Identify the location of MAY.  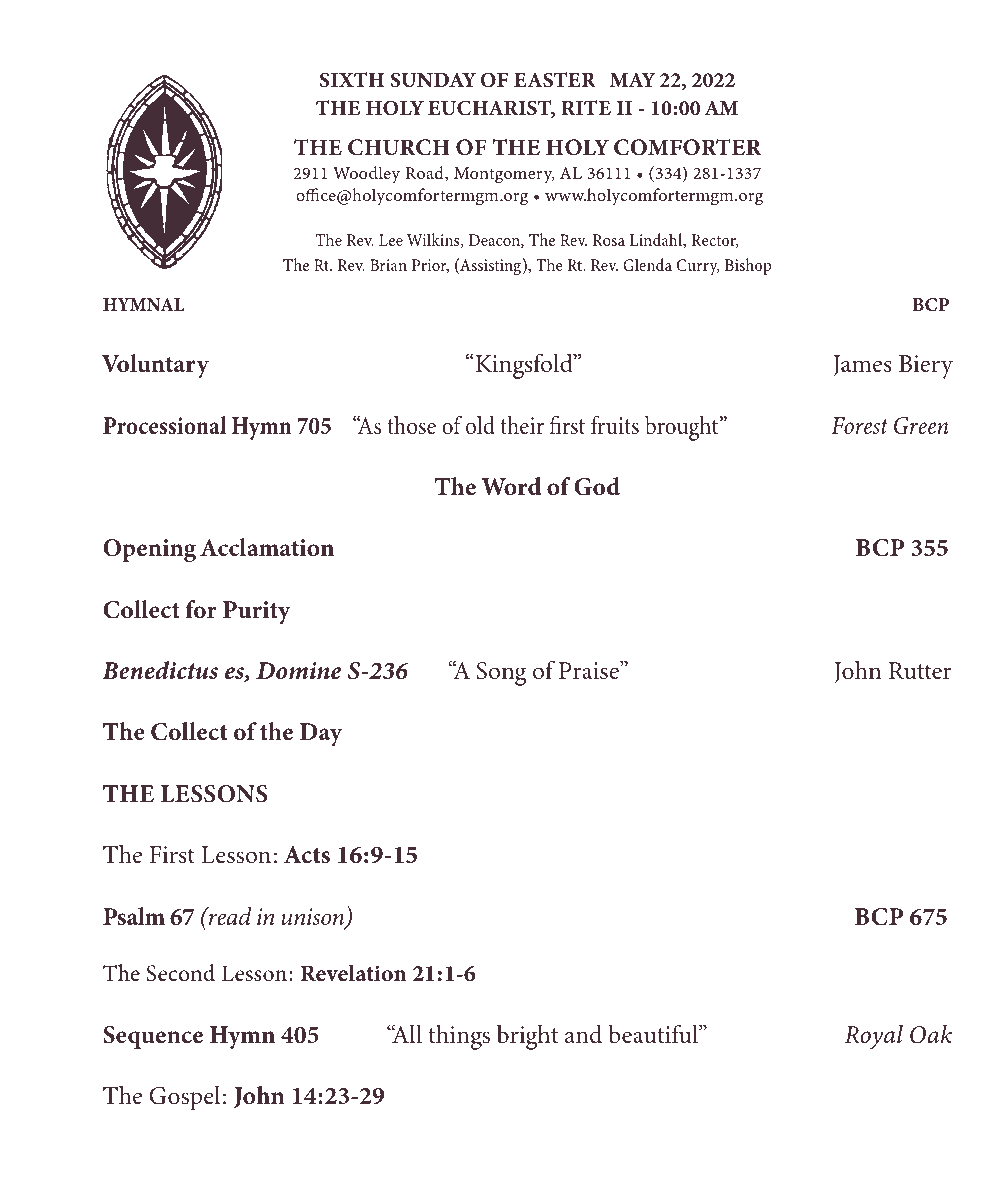
(633, 79).
